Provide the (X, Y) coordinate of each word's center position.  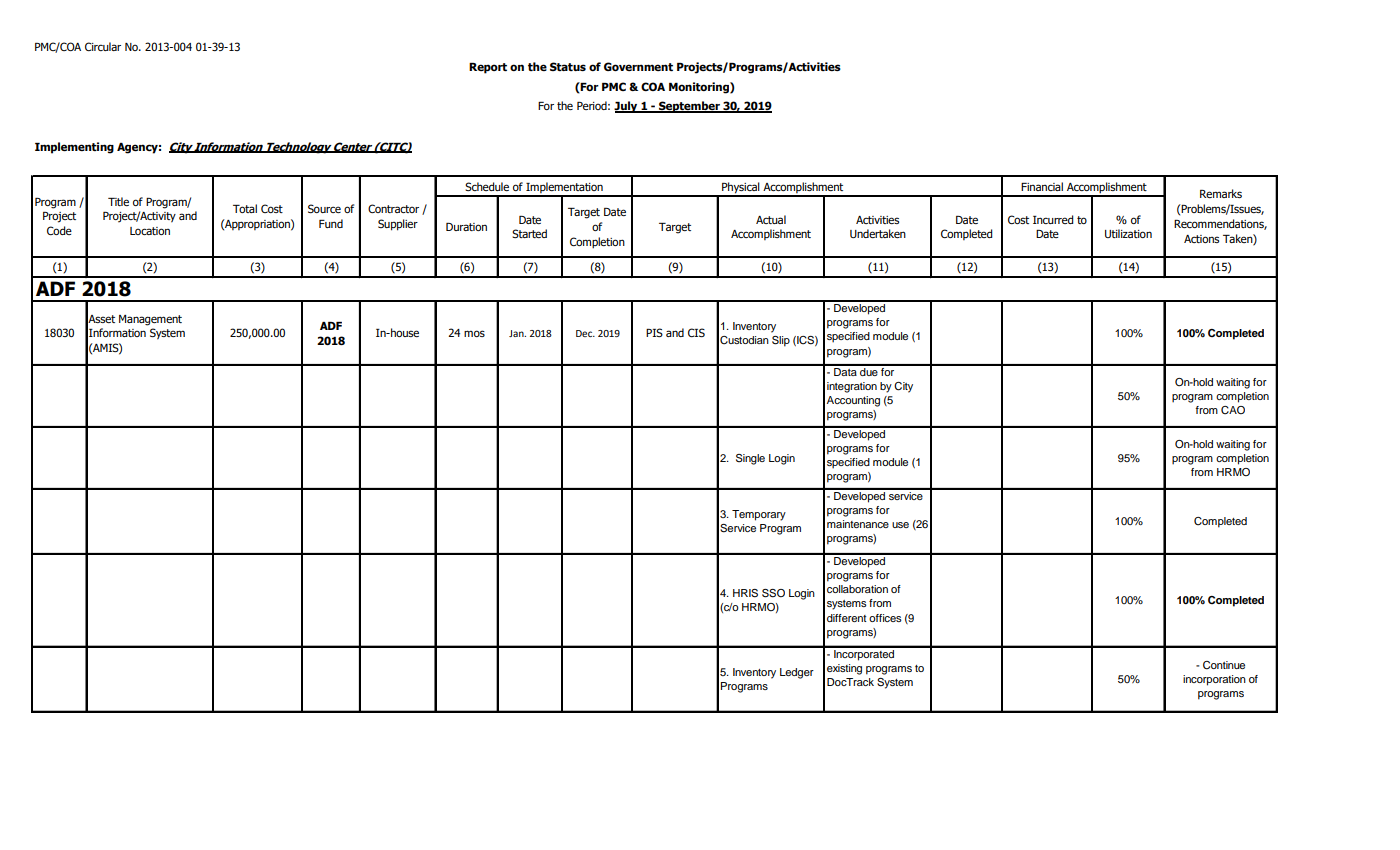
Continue (1224, 665)
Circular (103, 46)
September (689, 107)
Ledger (797, 673)
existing (844, 669)
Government (638, 66)
